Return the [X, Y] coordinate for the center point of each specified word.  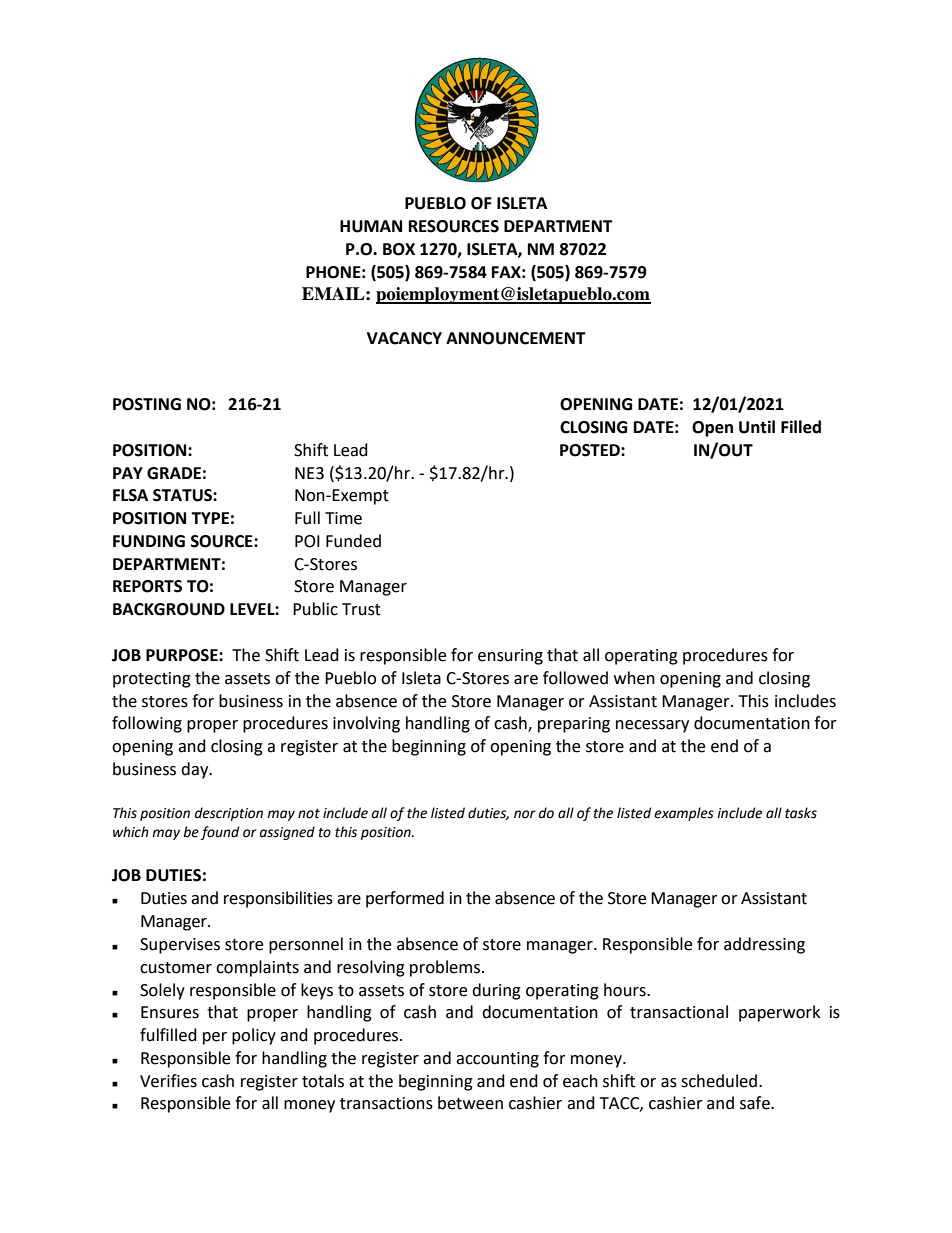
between [470, 1103]
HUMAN [371, 226]
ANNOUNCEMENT [516, 338]
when [634, 678]
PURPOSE [183, 655]
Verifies [168, 1081]
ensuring [510, 657]
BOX [399, 249]
